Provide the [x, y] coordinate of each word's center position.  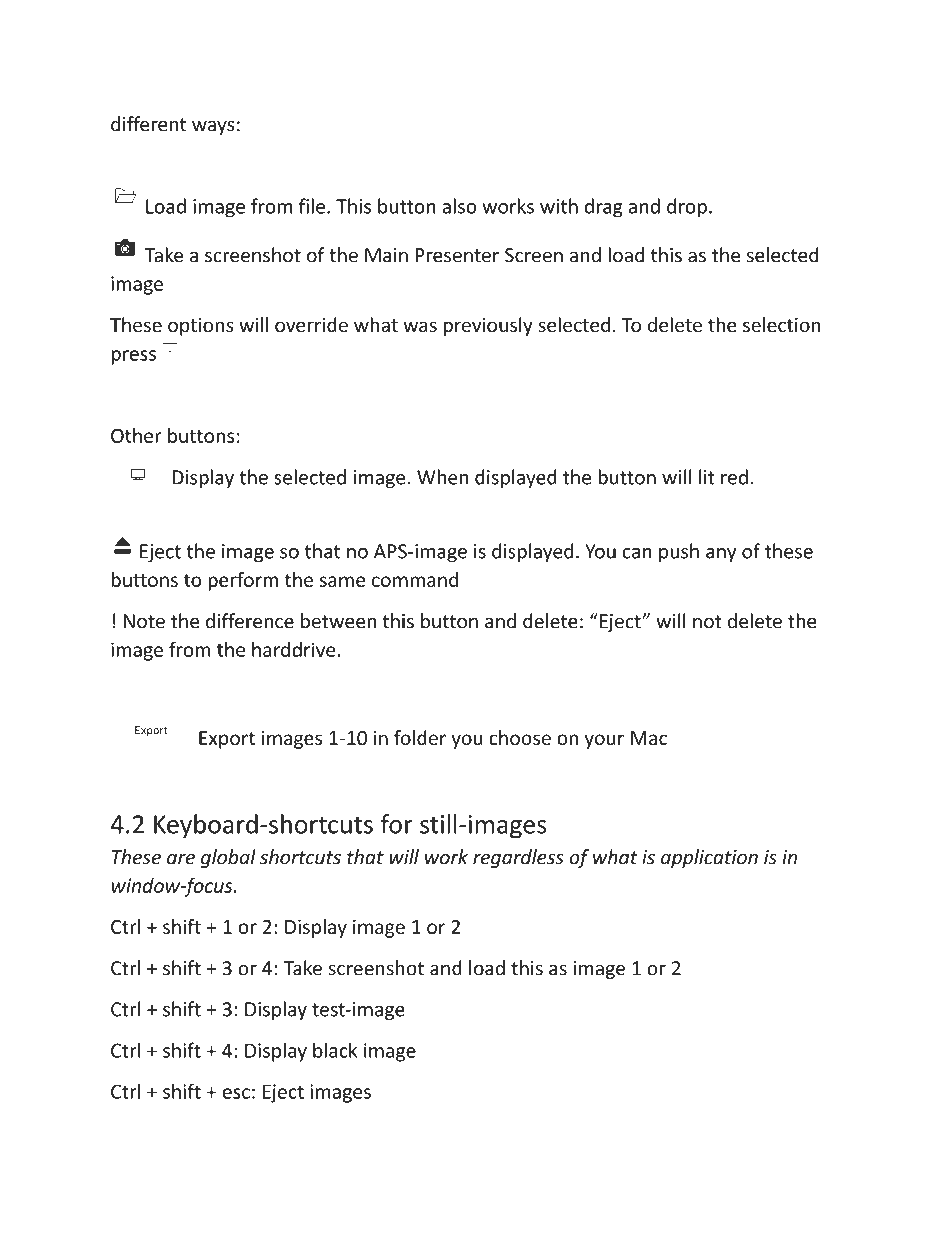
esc [236, 1093]
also [459, 206]
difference [250, 621]
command [415, 579]
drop [687, 208]
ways [213, 127]
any [721, 555]
